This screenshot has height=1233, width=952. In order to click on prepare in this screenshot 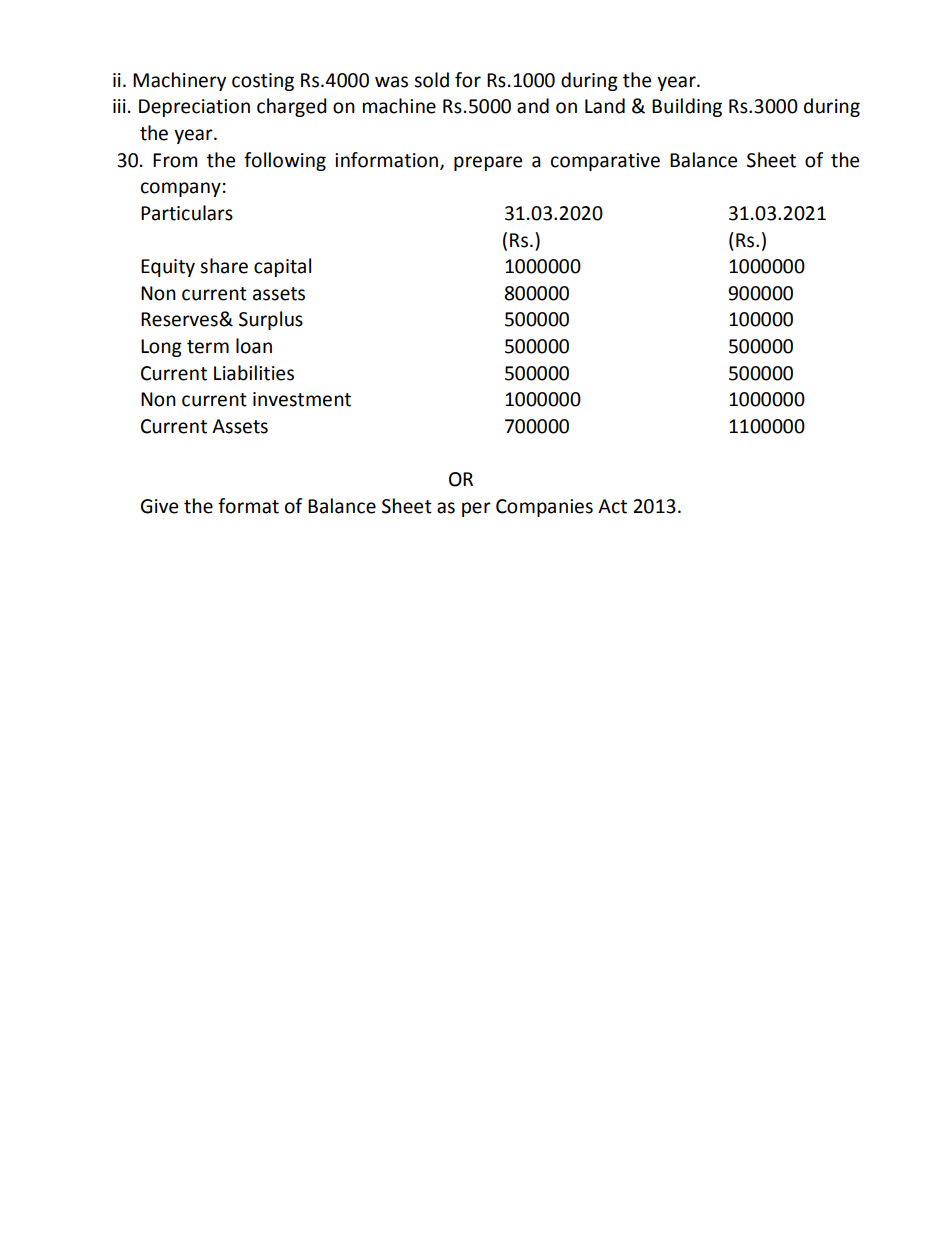, I will do `click(488, 163)`.
